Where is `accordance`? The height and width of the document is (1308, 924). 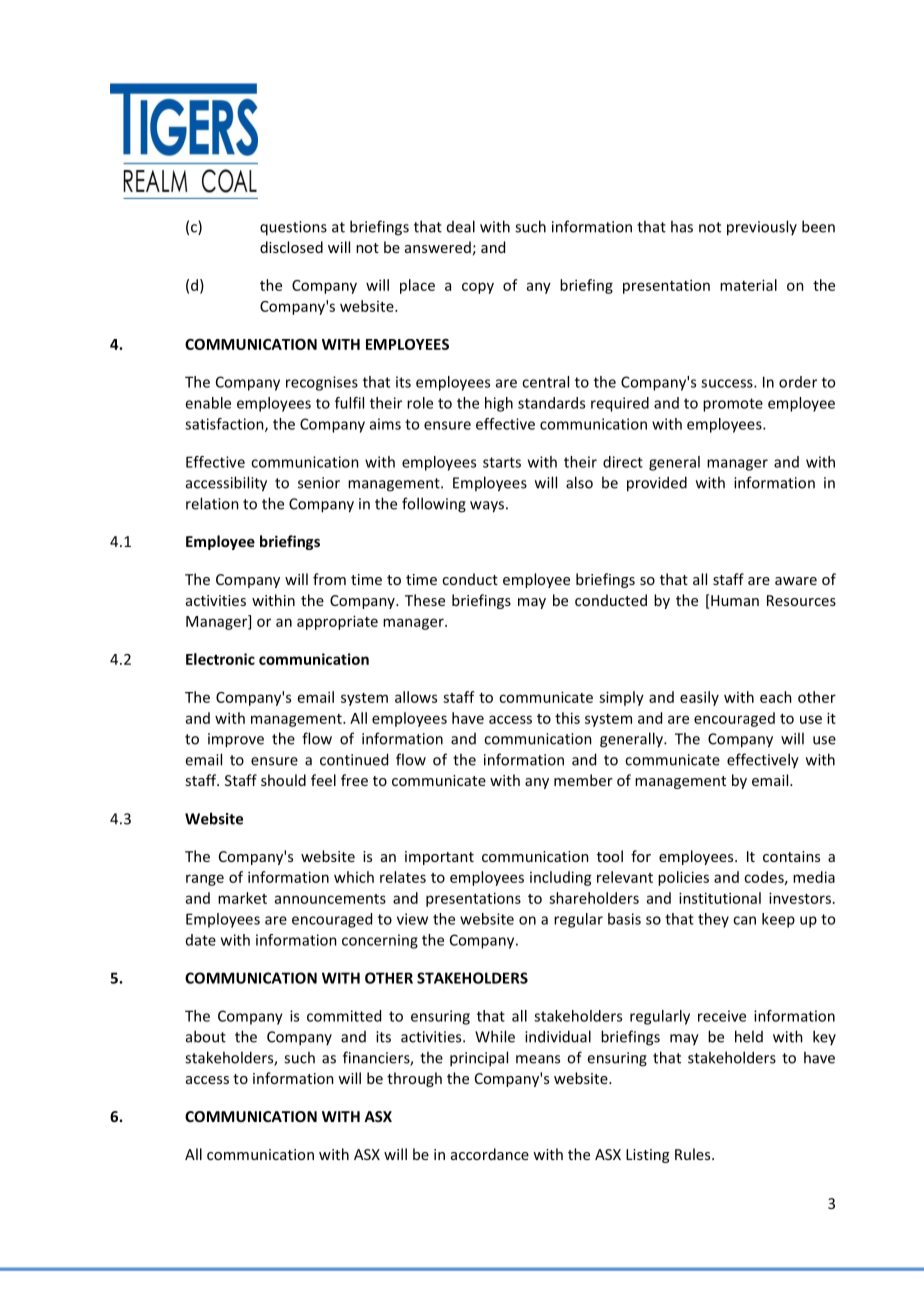
accordance is located at coordinates (490, 1154).
